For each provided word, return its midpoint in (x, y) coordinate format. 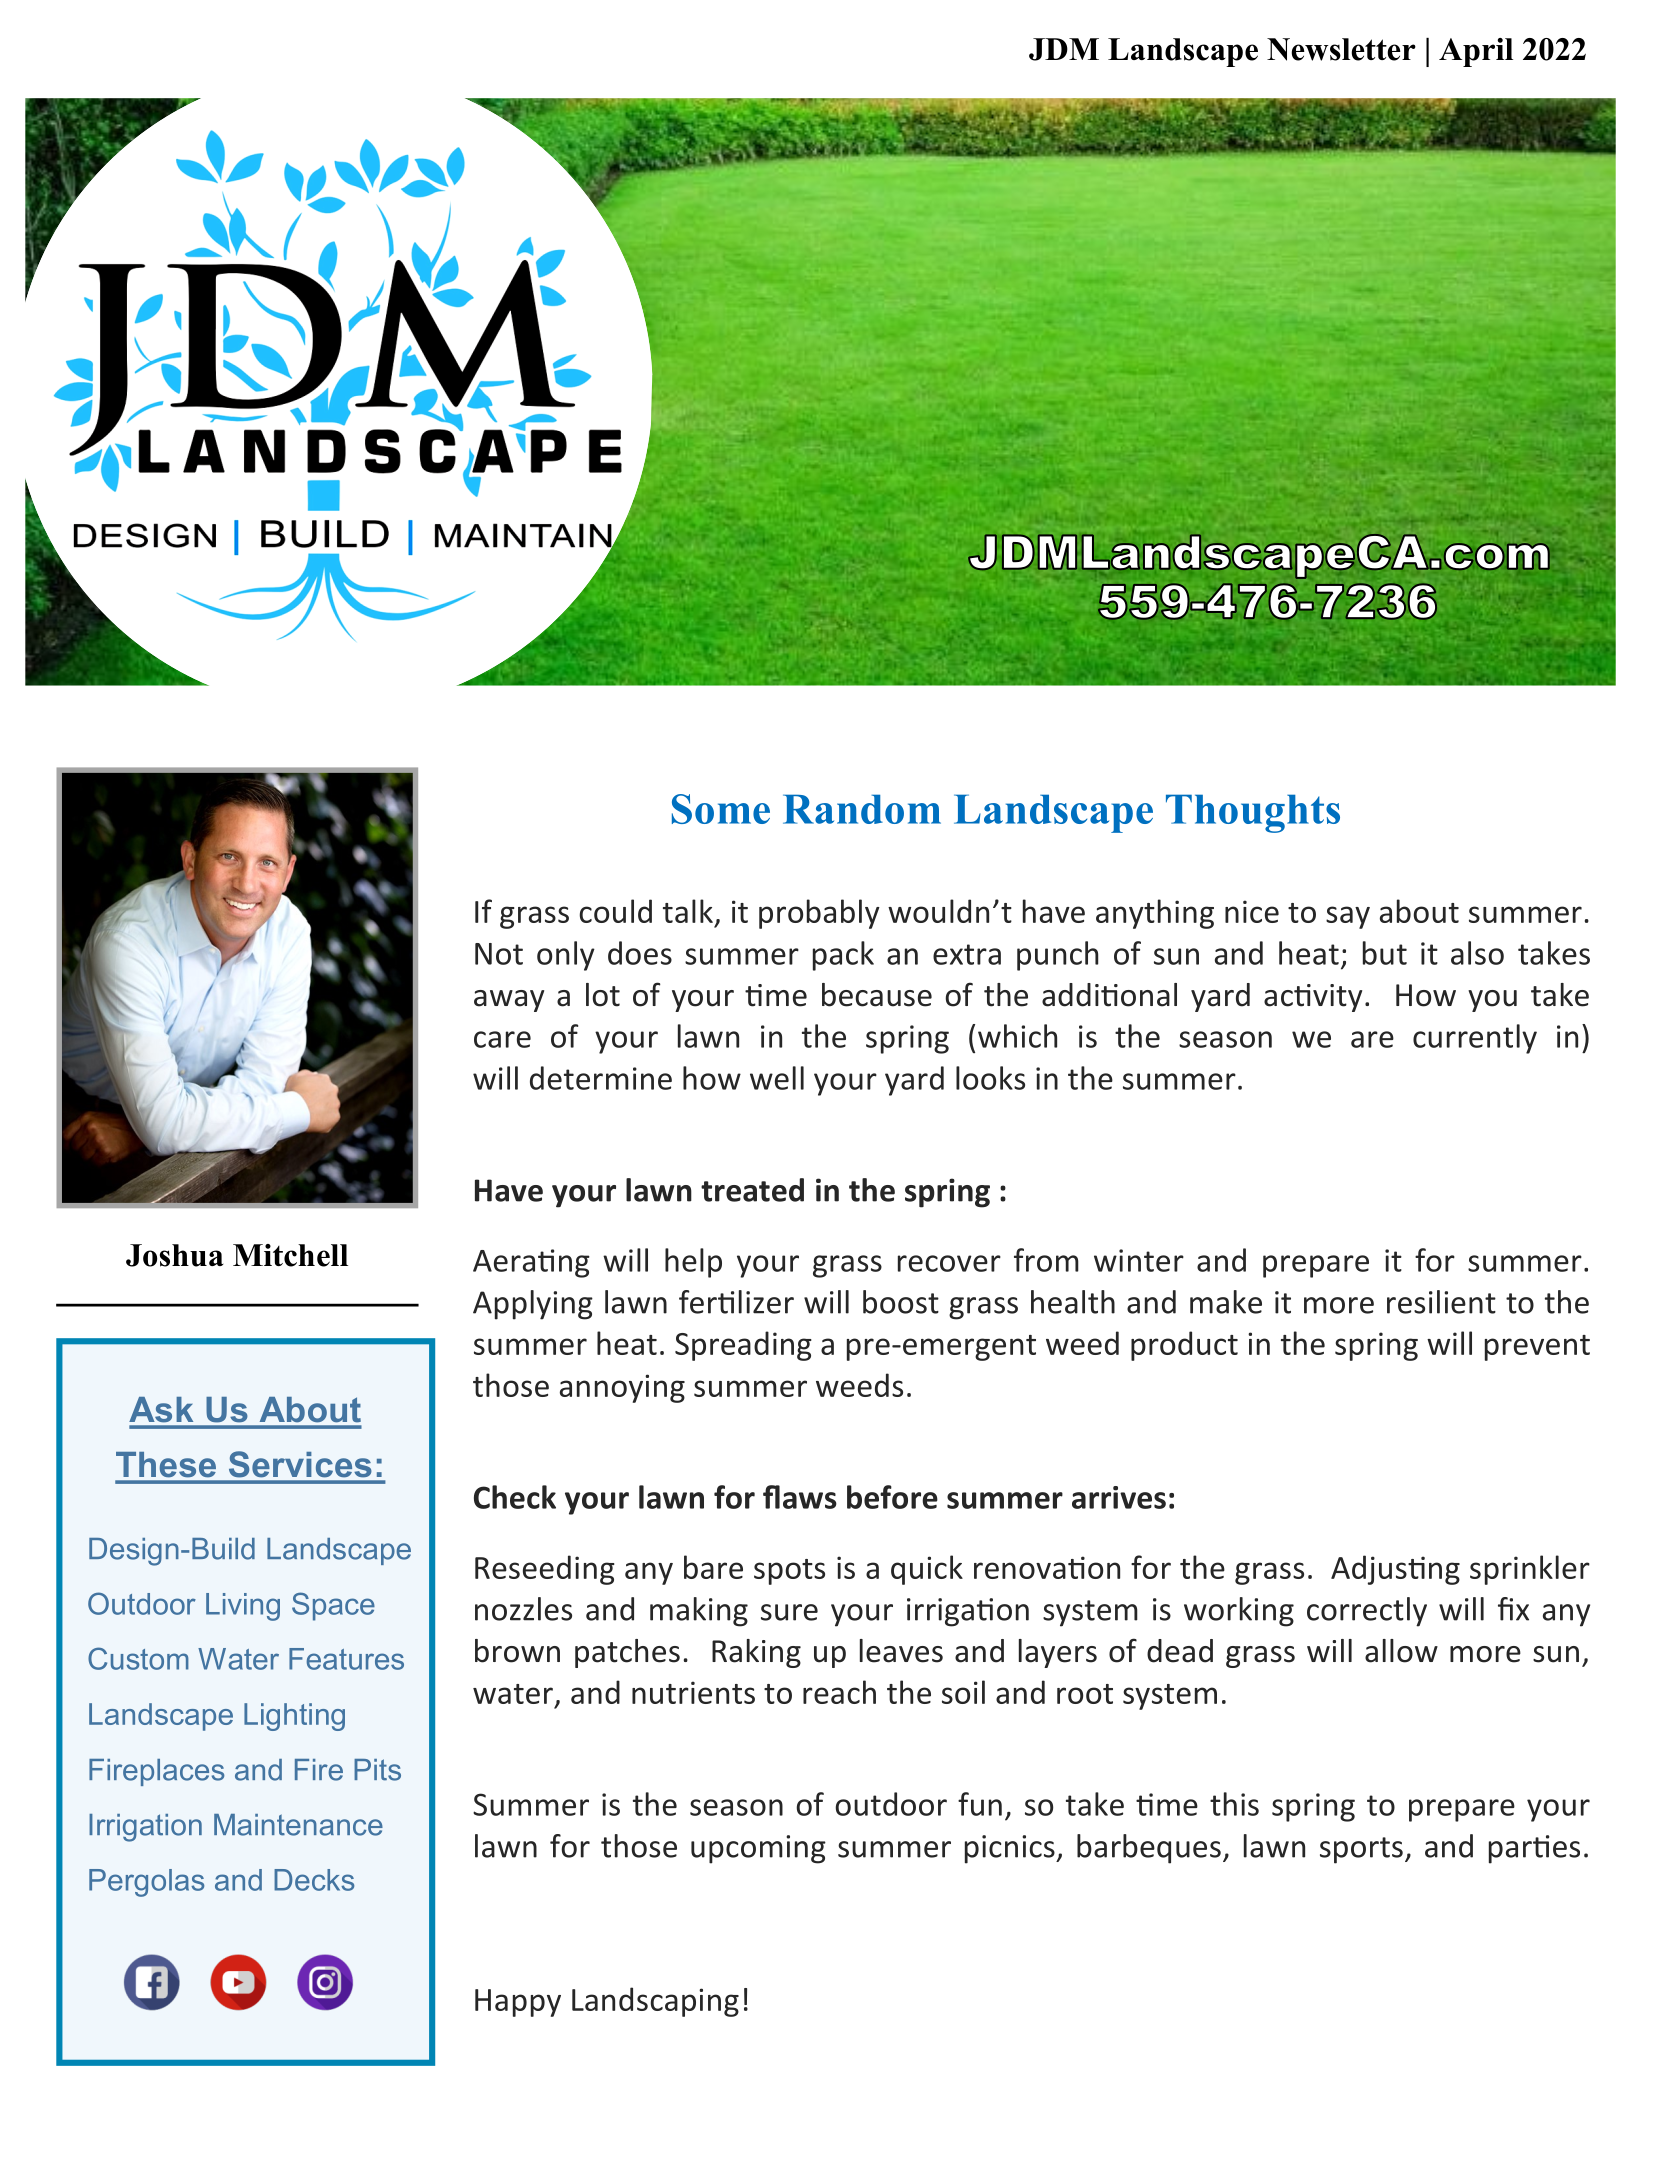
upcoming (758, 1849)
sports (1361, 1850)
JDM (1064, 49)
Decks (314, 1880)
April (1476, 52)
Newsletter (1341, 49)
